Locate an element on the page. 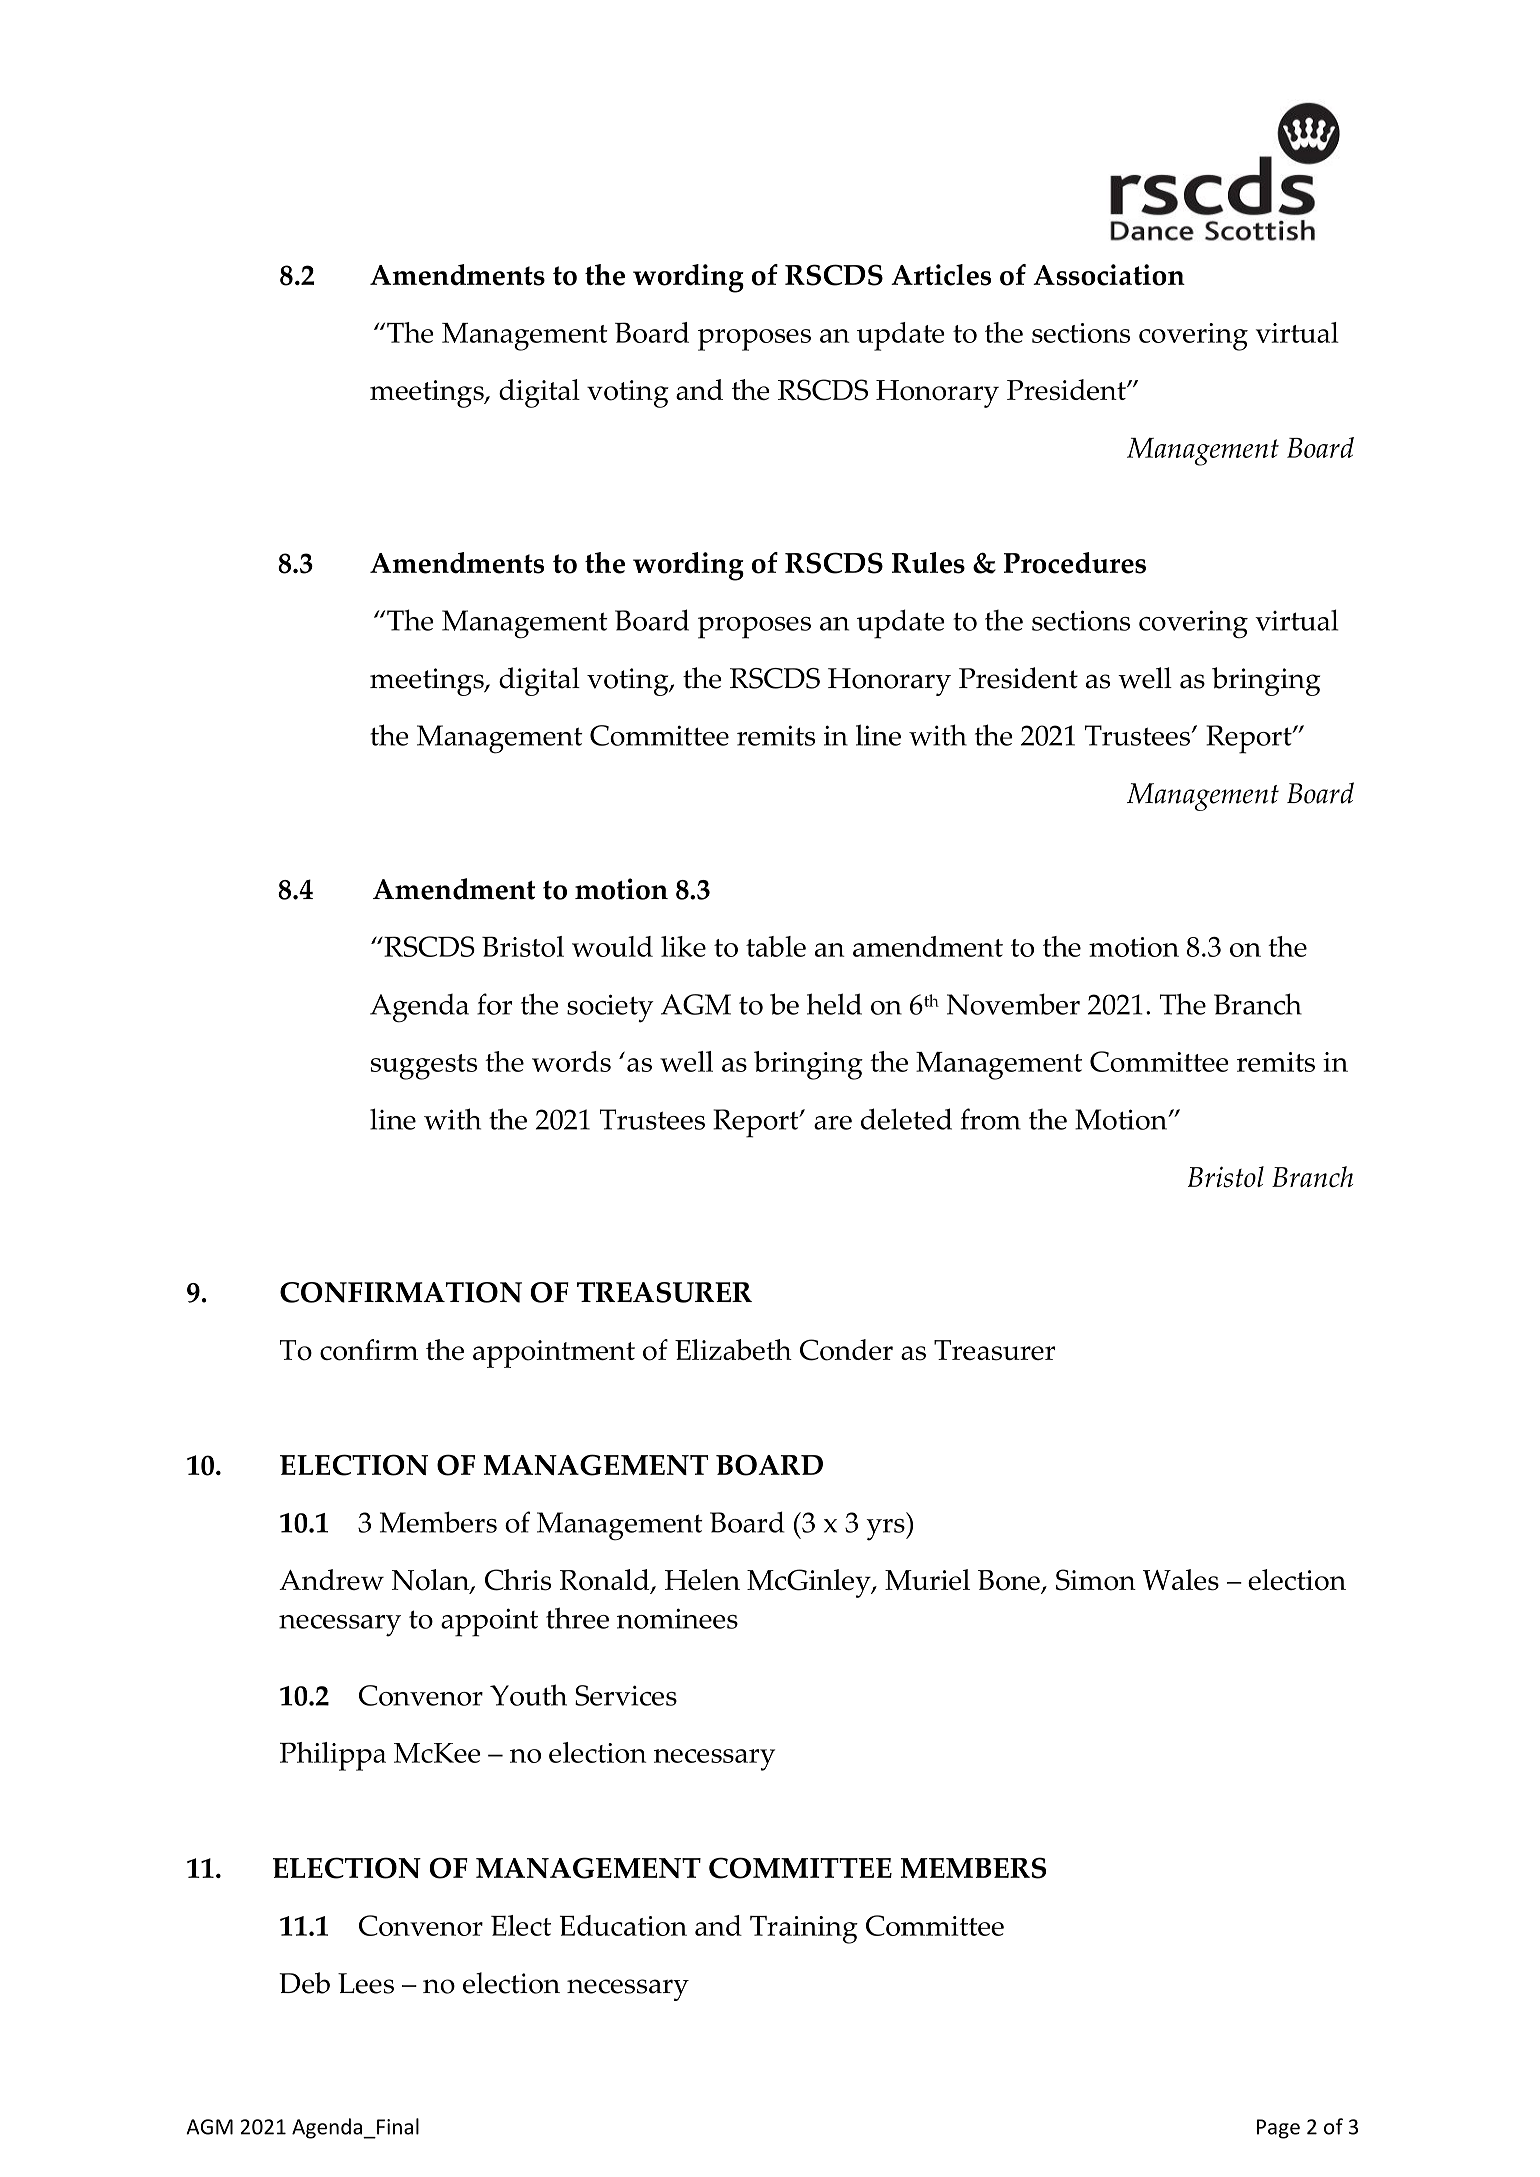  Articles is located at coordinates (941, 275).
